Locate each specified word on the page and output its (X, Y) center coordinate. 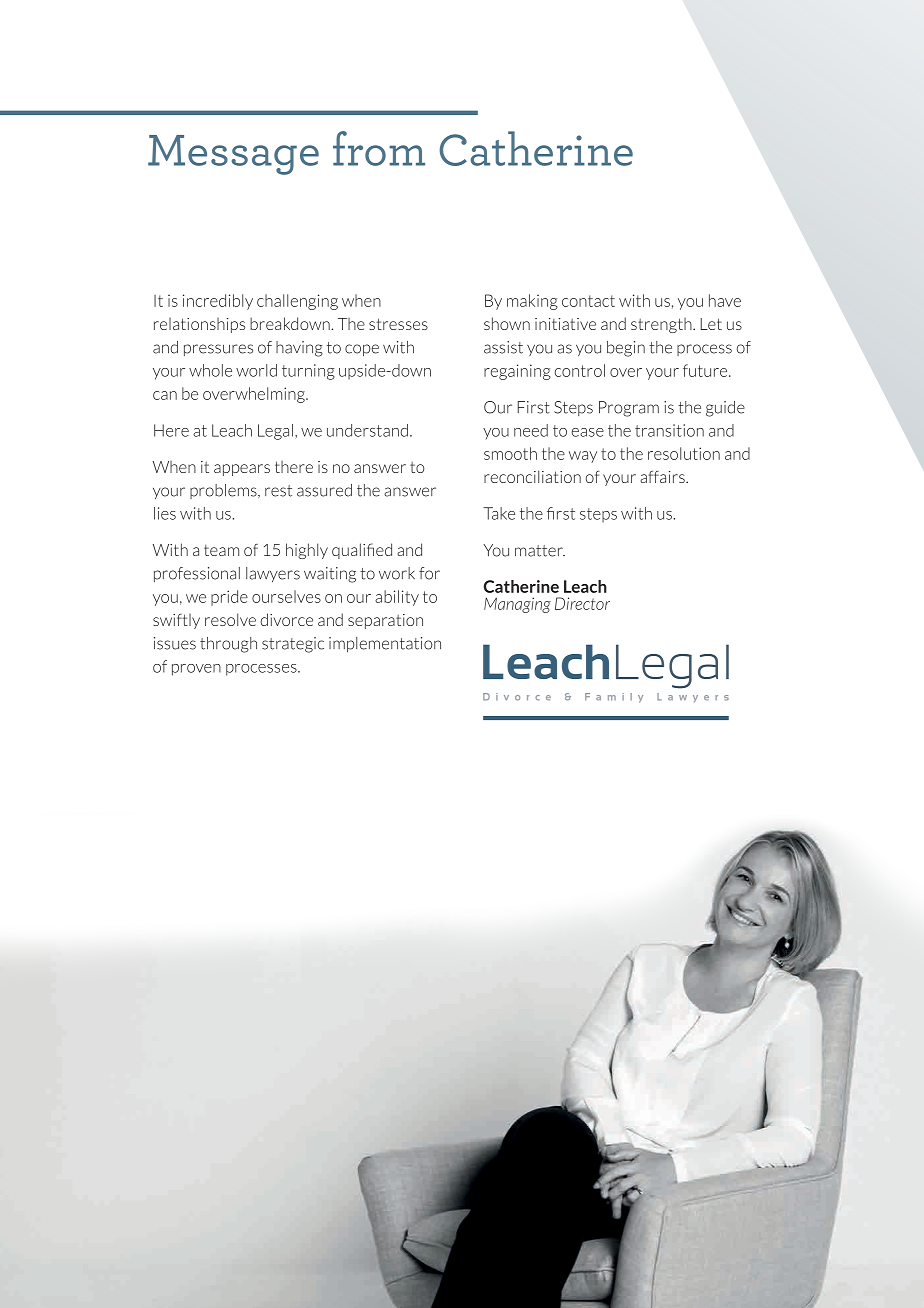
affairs (663, 477)
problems (224, 491)
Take (499, 513)
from (379, 148)
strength (662, 325)
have (725, 300)
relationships (199, 325)
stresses (398, 324)
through (228, 645)
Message (233, 155)
